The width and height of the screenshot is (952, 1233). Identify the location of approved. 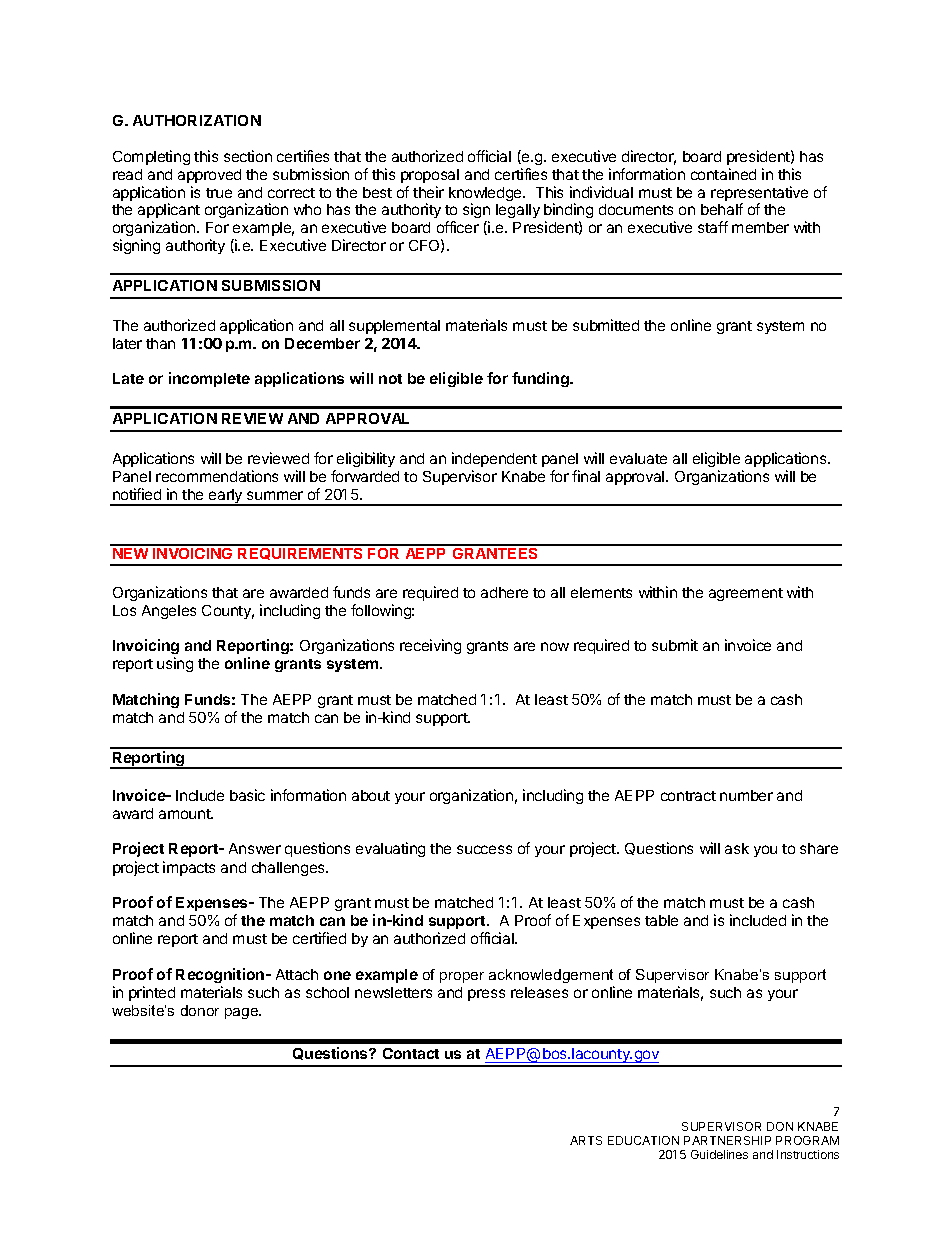
(209, 176).
